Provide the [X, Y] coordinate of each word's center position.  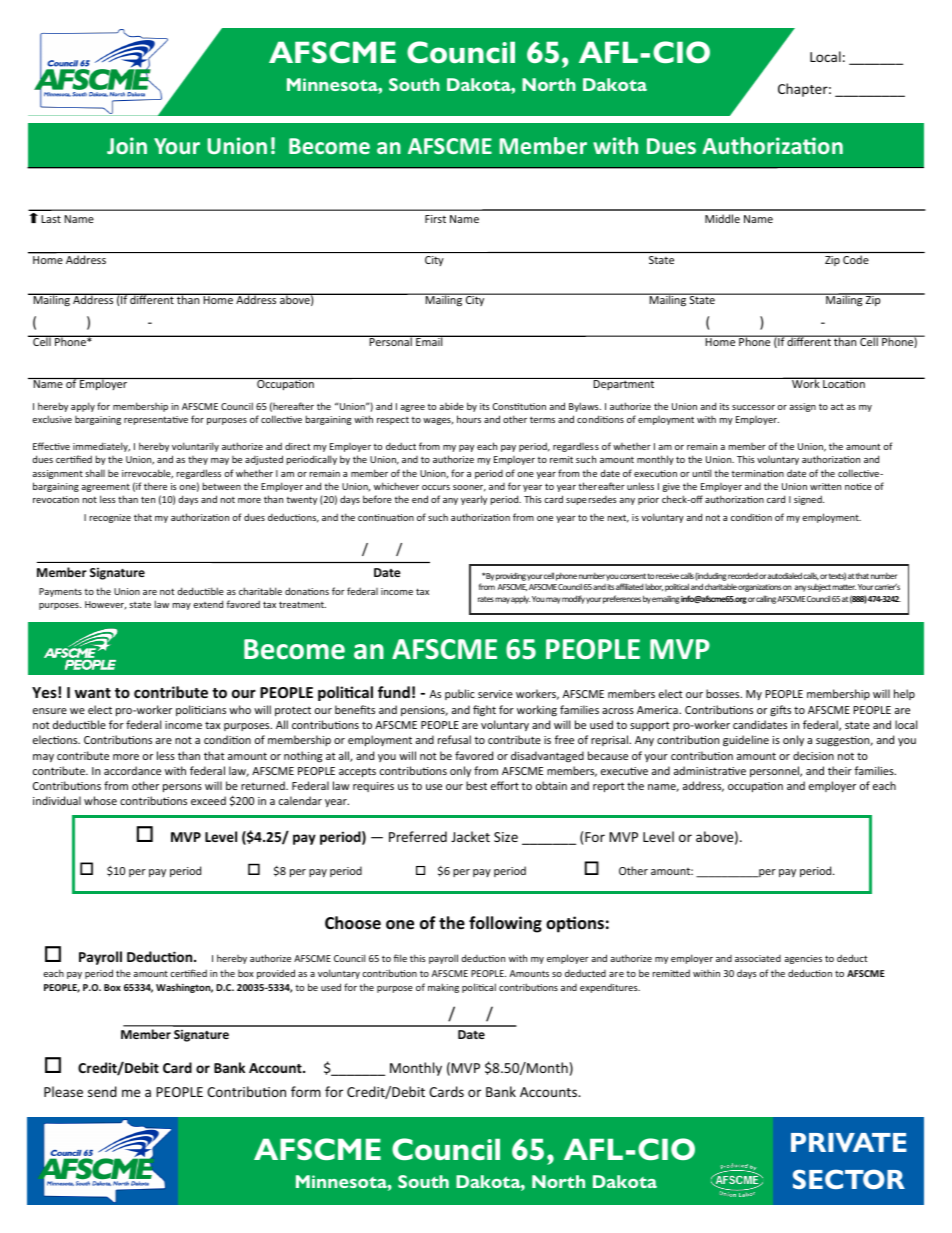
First [435, 219]
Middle [722, 218]
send [102, 1091]
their [840, 770]
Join [127, 145]
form [306, 1091]
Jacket [470, 836]
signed [809, 500]
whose [100, 800]
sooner [469, 488]
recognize [110, 518]
